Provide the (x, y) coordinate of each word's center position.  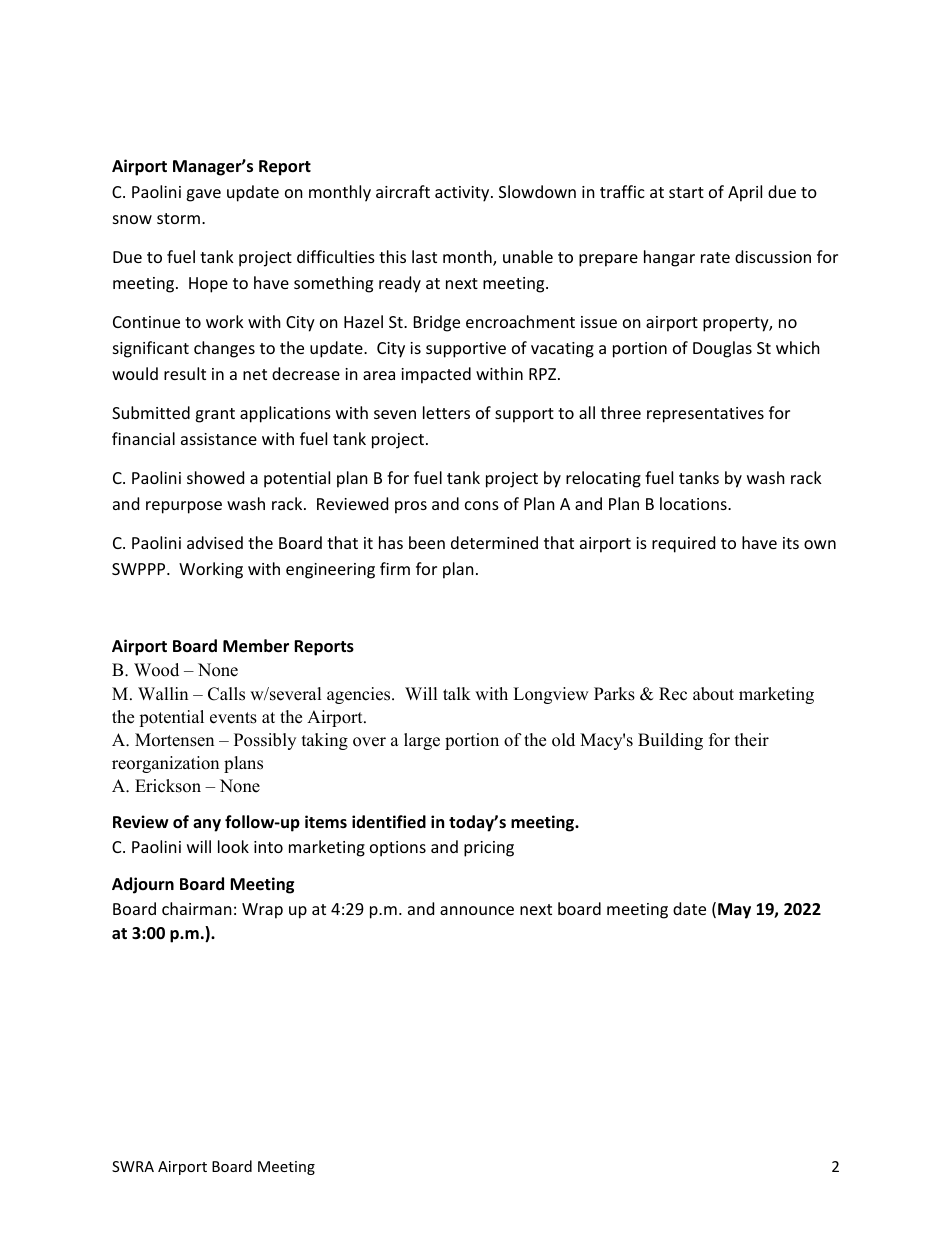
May (734, 911)
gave (203, 195)
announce (477, 910)
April (745, 193)
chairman (197, 908)
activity (463, 194)
